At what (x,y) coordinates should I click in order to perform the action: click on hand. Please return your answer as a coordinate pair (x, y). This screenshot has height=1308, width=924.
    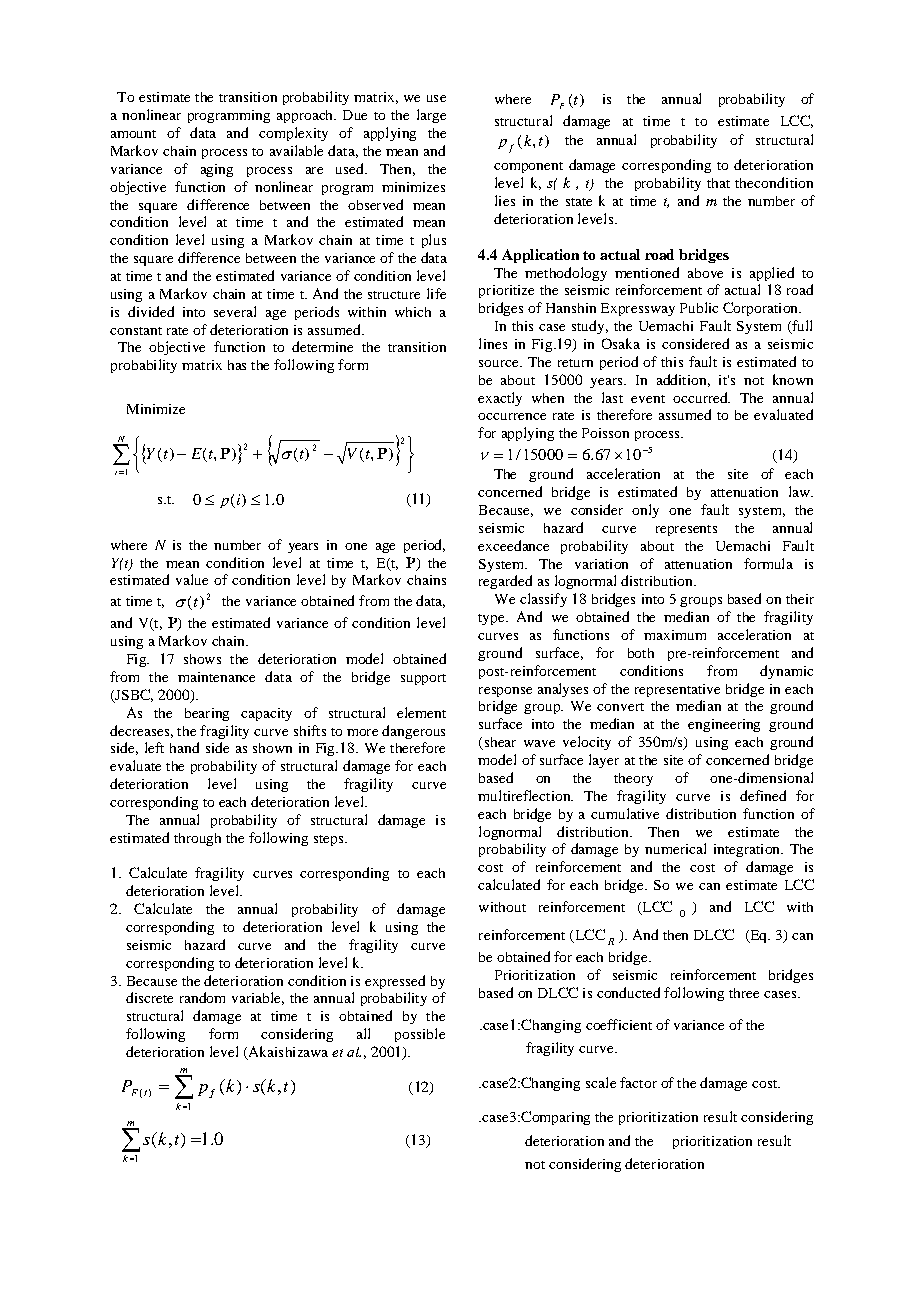
    Looking at the image, I should click on (184, 747).
